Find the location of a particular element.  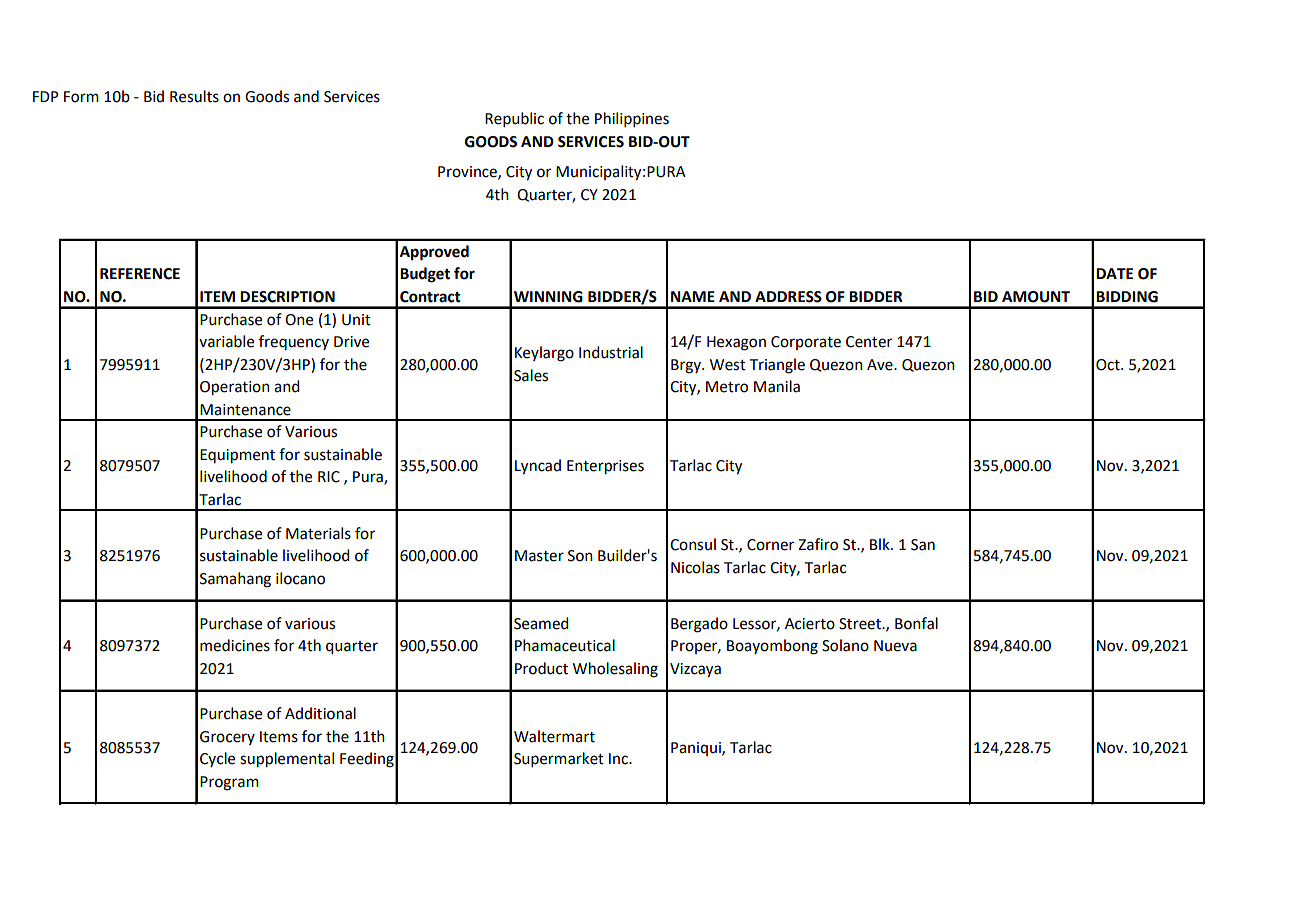

Cycle is located at coordinates (217, 759).
